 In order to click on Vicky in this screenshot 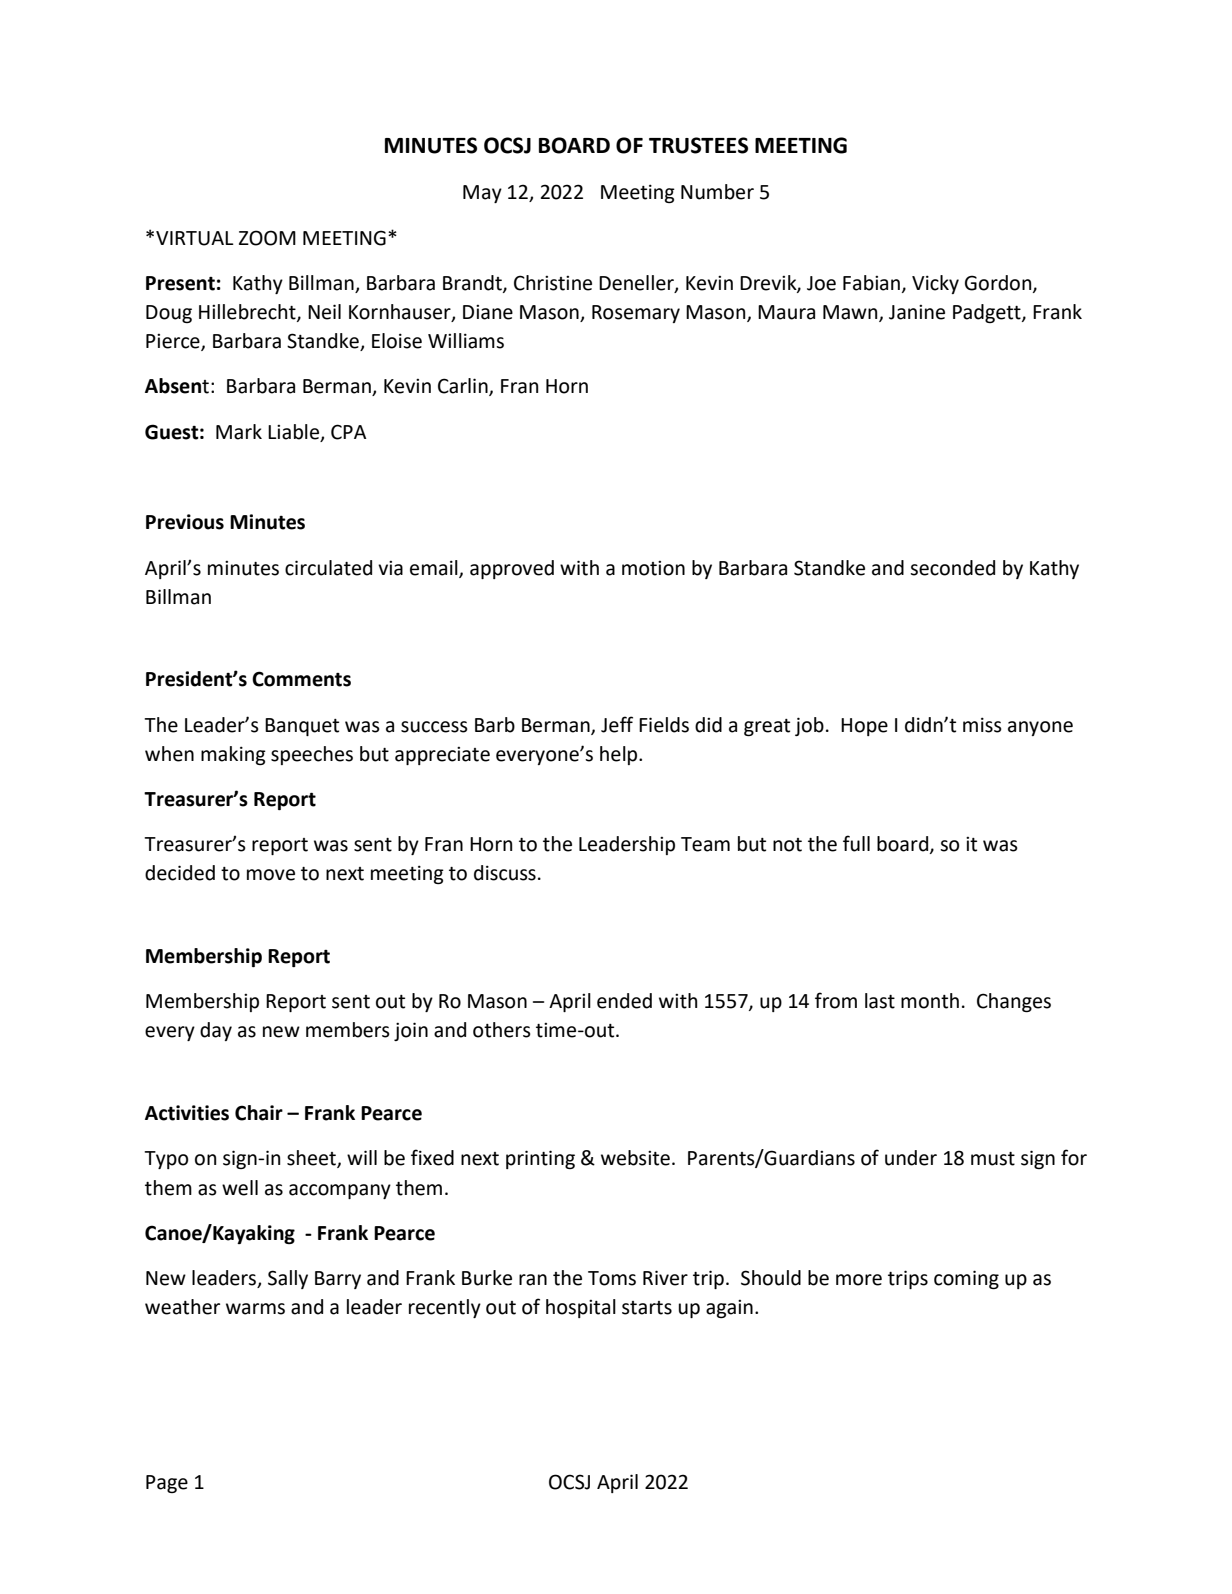, I will do `click(935, 284)`.
